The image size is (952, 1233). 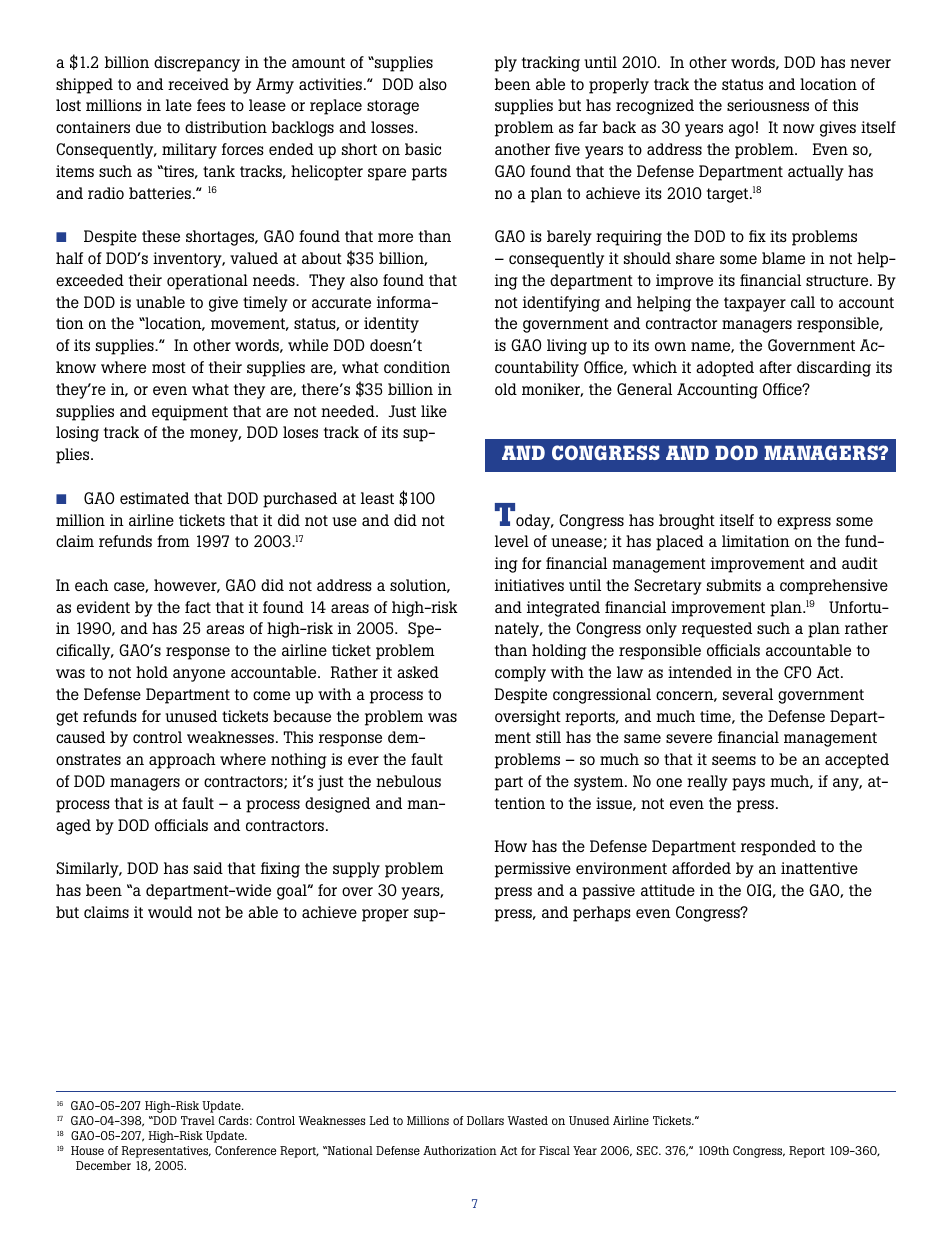 What do you see at coordinates (408, 781) in the document?
I see `nebulous` at bounding box center [408, 781].
